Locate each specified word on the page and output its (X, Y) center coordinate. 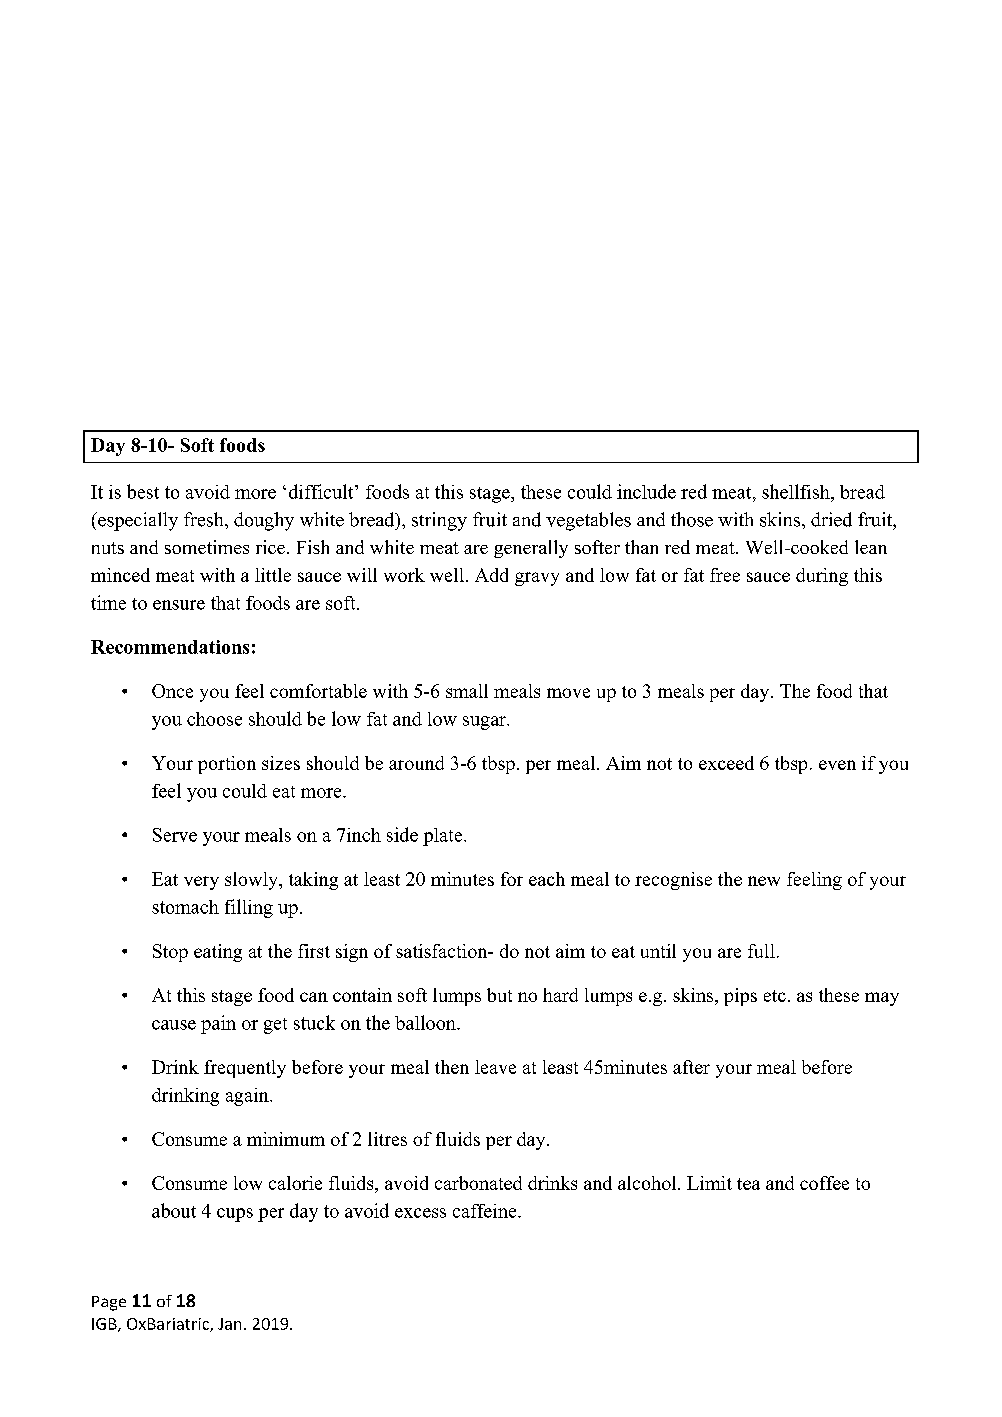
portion (227, 765)
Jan (229, 1324)
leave (495, 1067)
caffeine (486, 1211)
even (837, 765)
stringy (439, 521)
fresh (205, 519)
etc (775, 996)
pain (218, 1024)
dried (831, 519)
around (416, 763)
